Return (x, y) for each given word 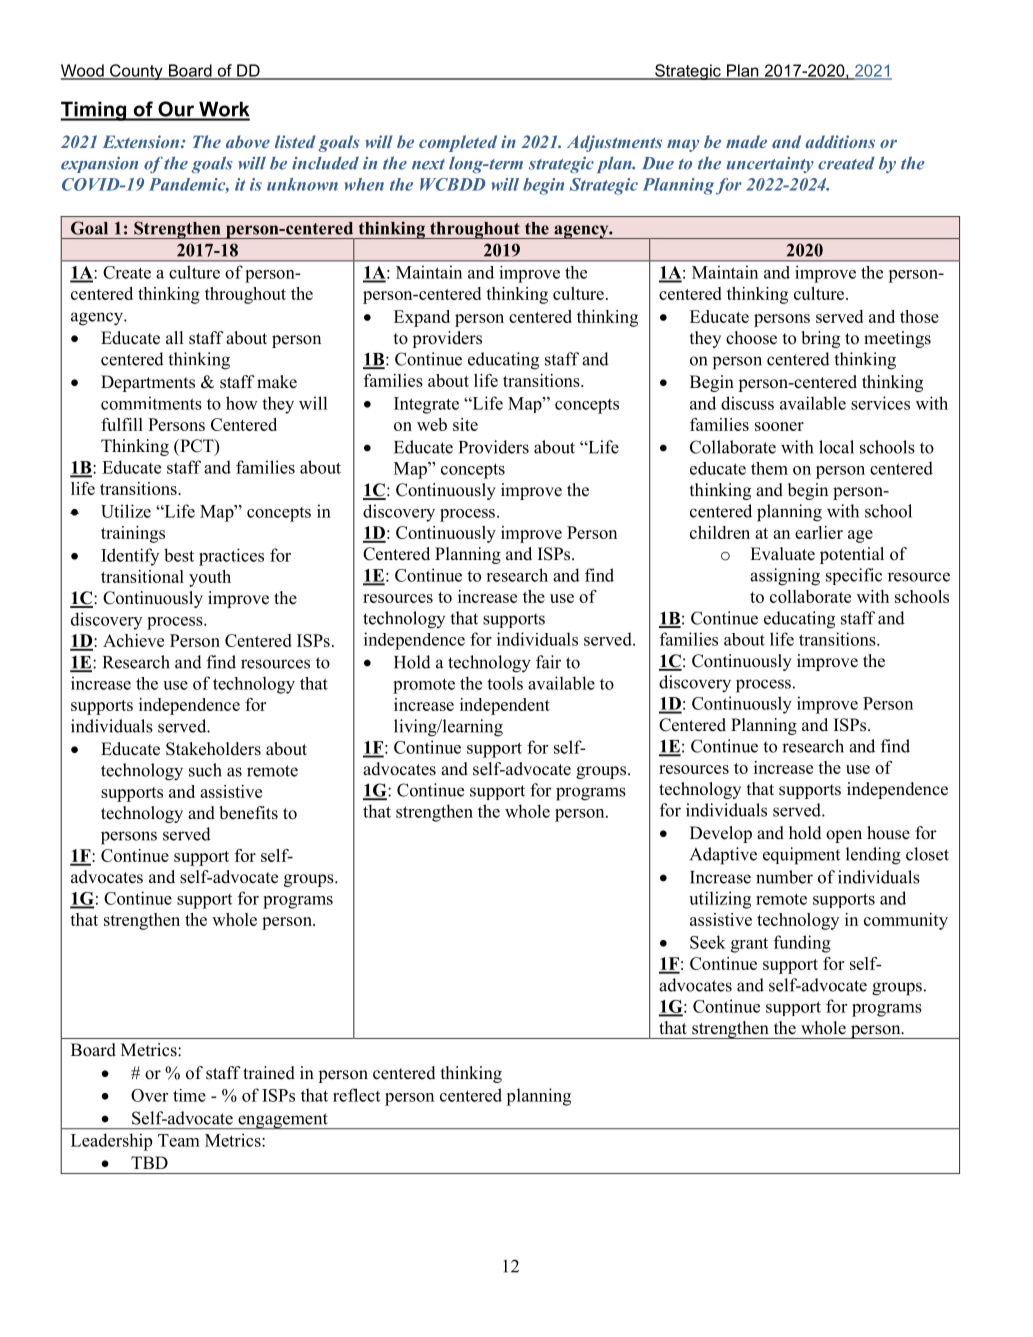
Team (179, 1140)
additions (840, 141)
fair (548, 662)
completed (458, 143)
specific (854, 576)
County (136, 72)
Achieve (133, 640)
